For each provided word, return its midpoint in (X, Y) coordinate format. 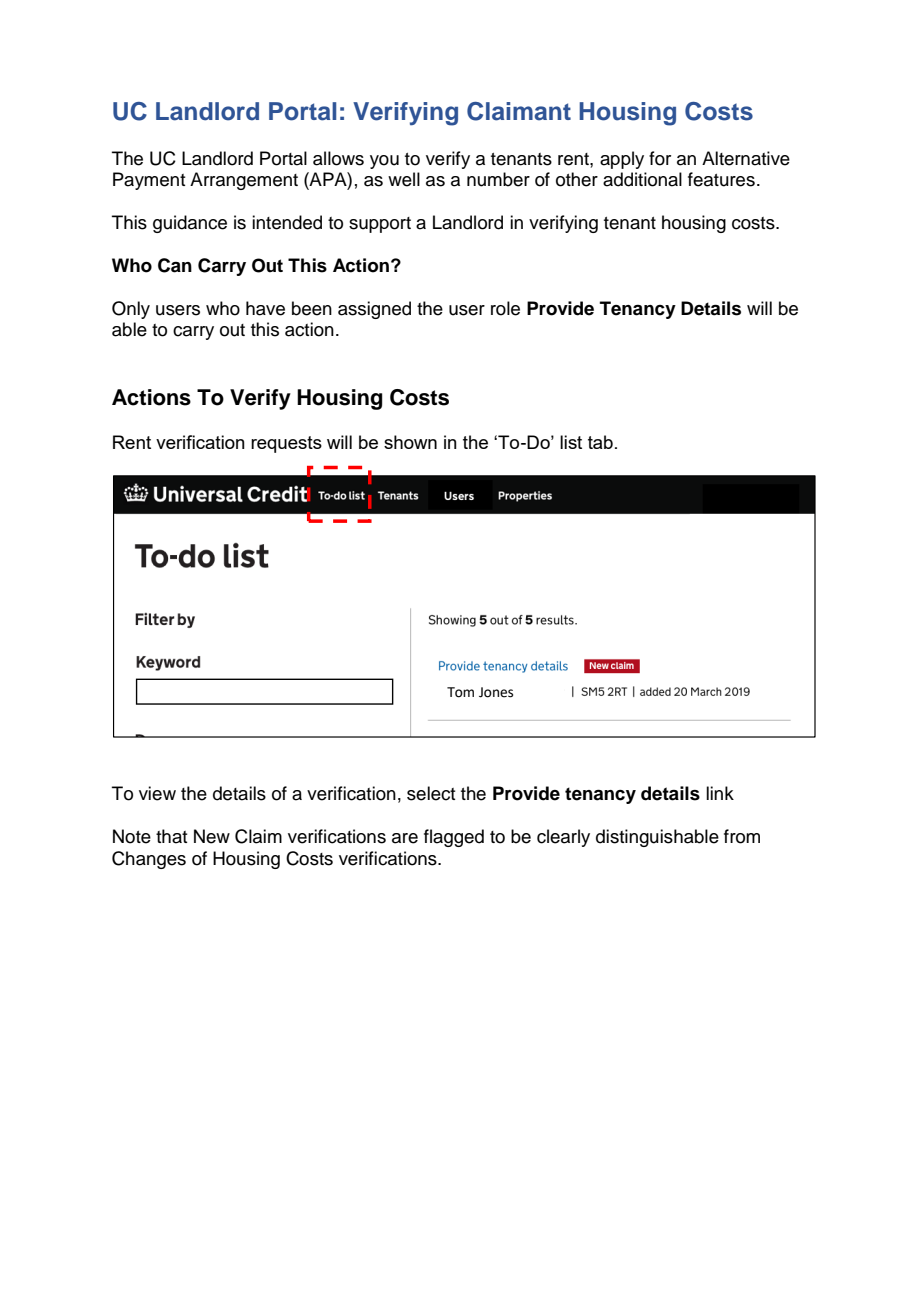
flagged (454, 838)
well (404, 179)
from (742, 836)
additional (642, 179)
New (212, 836)
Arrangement (244, 181)
